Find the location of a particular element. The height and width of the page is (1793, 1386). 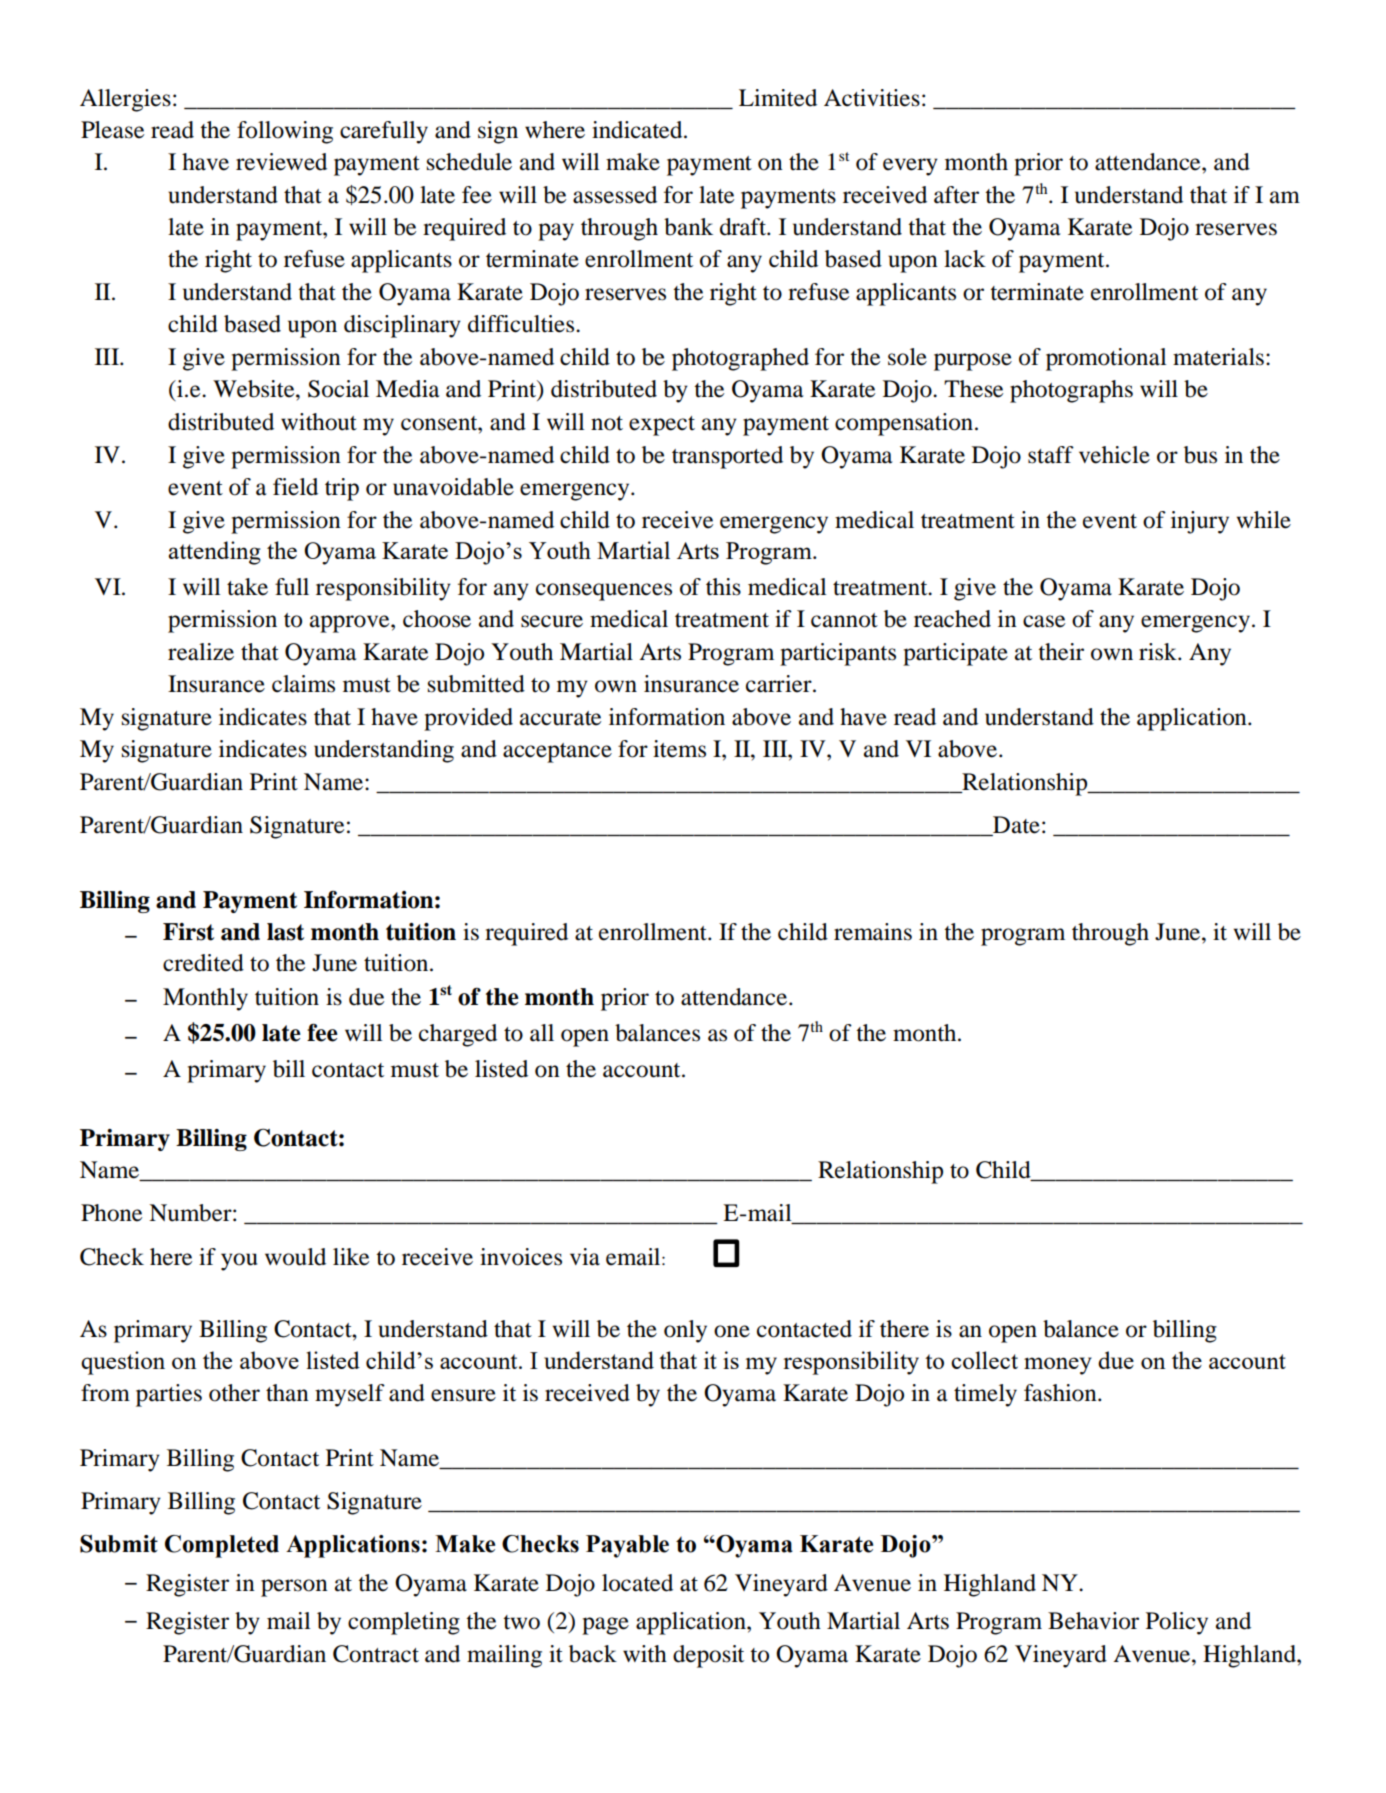

via is located at coordinates (585, 1257).
